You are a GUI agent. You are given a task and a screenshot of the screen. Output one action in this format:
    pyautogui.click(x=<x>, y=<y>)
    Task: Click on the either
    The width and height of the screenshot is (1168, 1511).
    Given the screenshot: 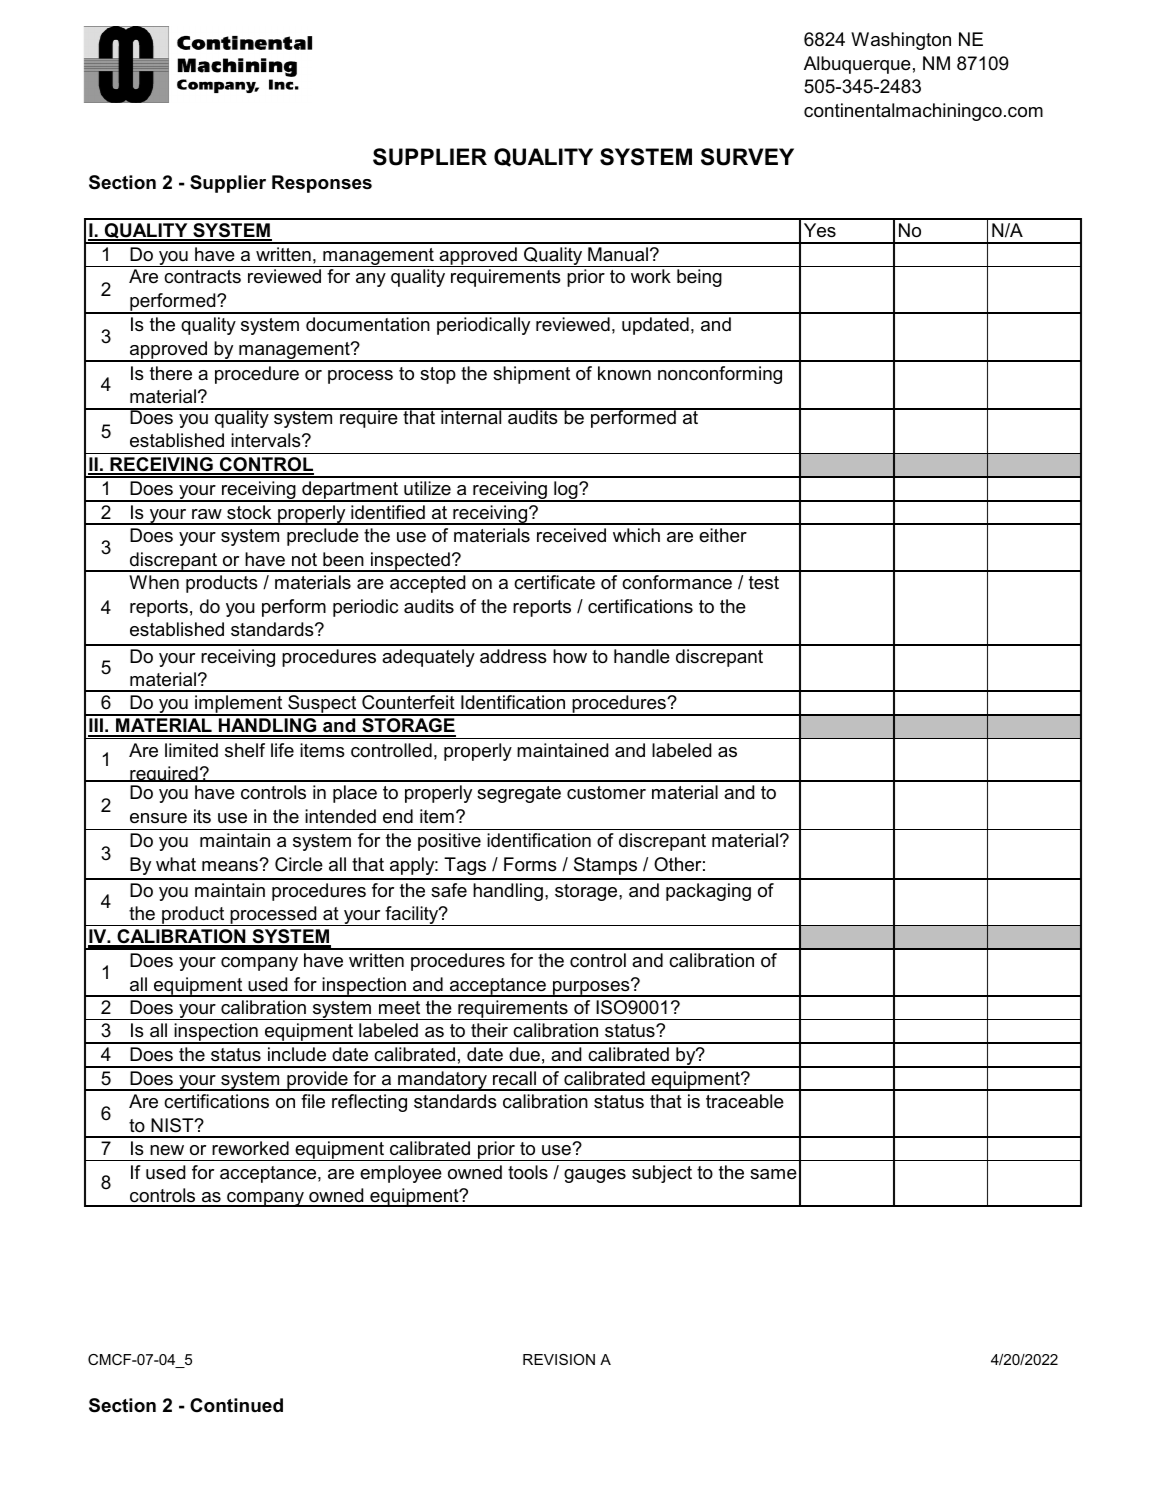 What is the action you would take?
    pyautogui.click(x=723, y=535)
